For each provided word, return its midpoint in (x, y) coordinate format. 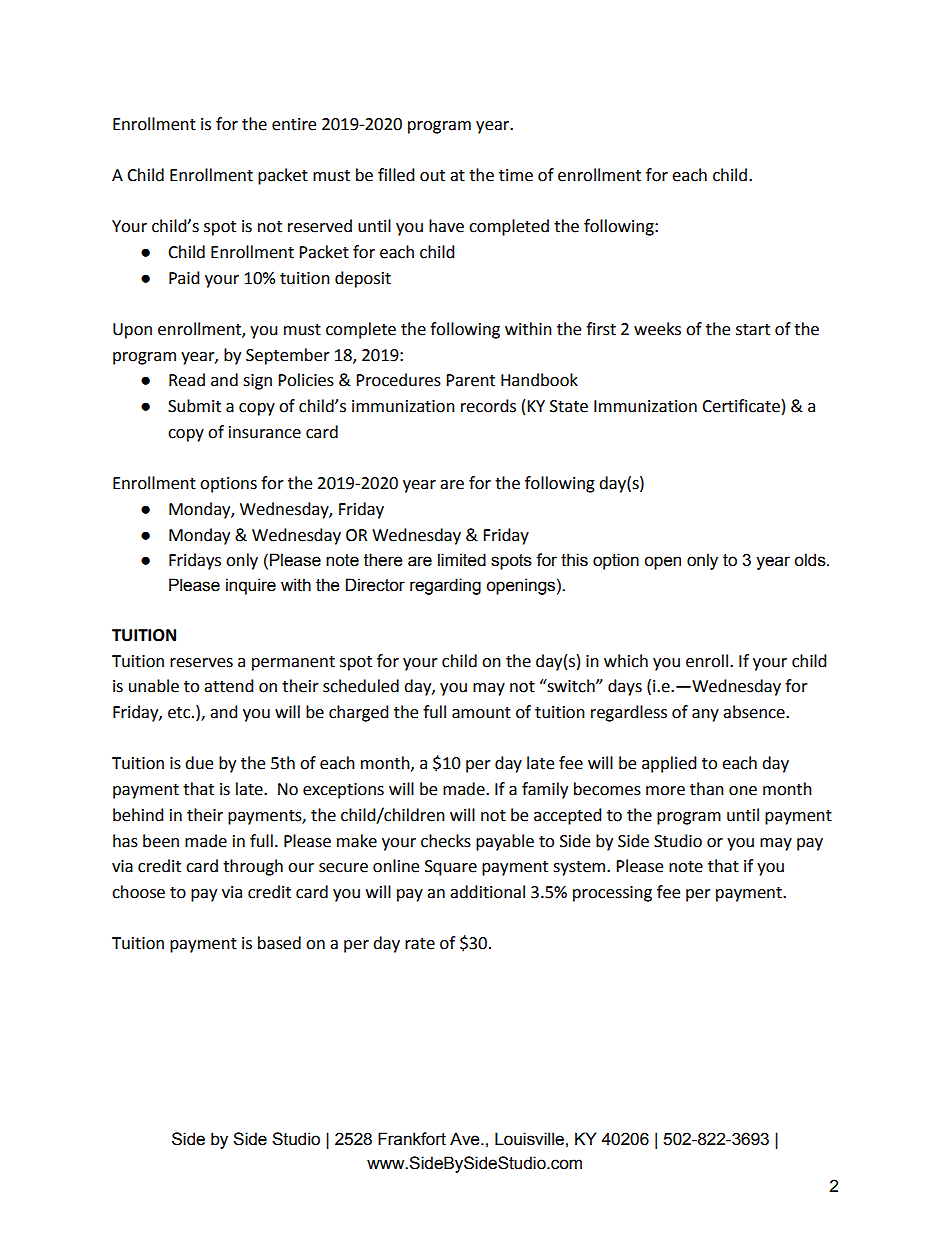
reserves (201, 663)
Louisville (529, 1139)
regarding (445, 586)
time (516, 175)
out (432, 176)
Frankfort (412, 1139)
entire (294, 124)
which (626, 661)
